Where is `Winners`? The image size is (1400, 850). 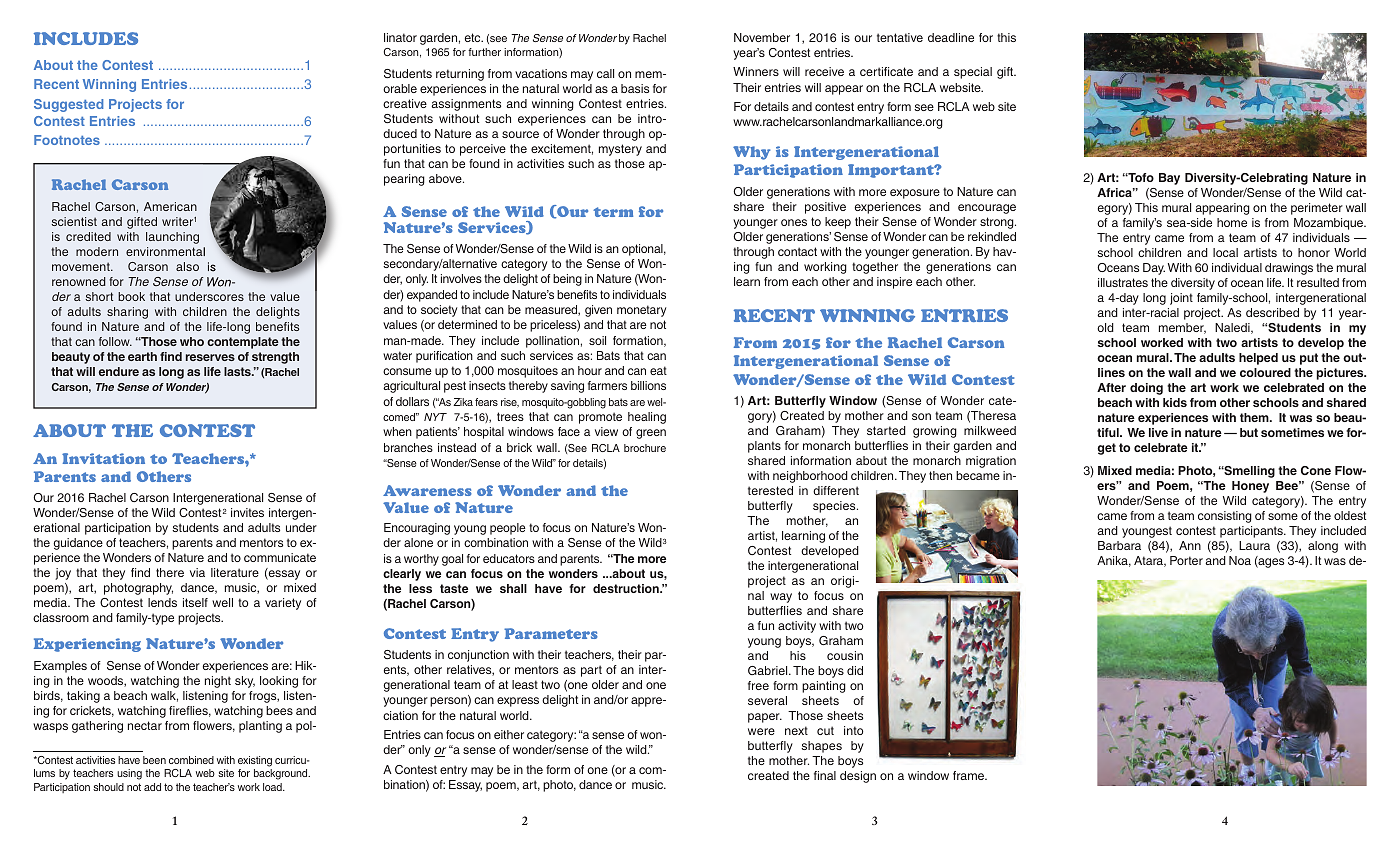
Winners is located at coordinates (756, 71).
